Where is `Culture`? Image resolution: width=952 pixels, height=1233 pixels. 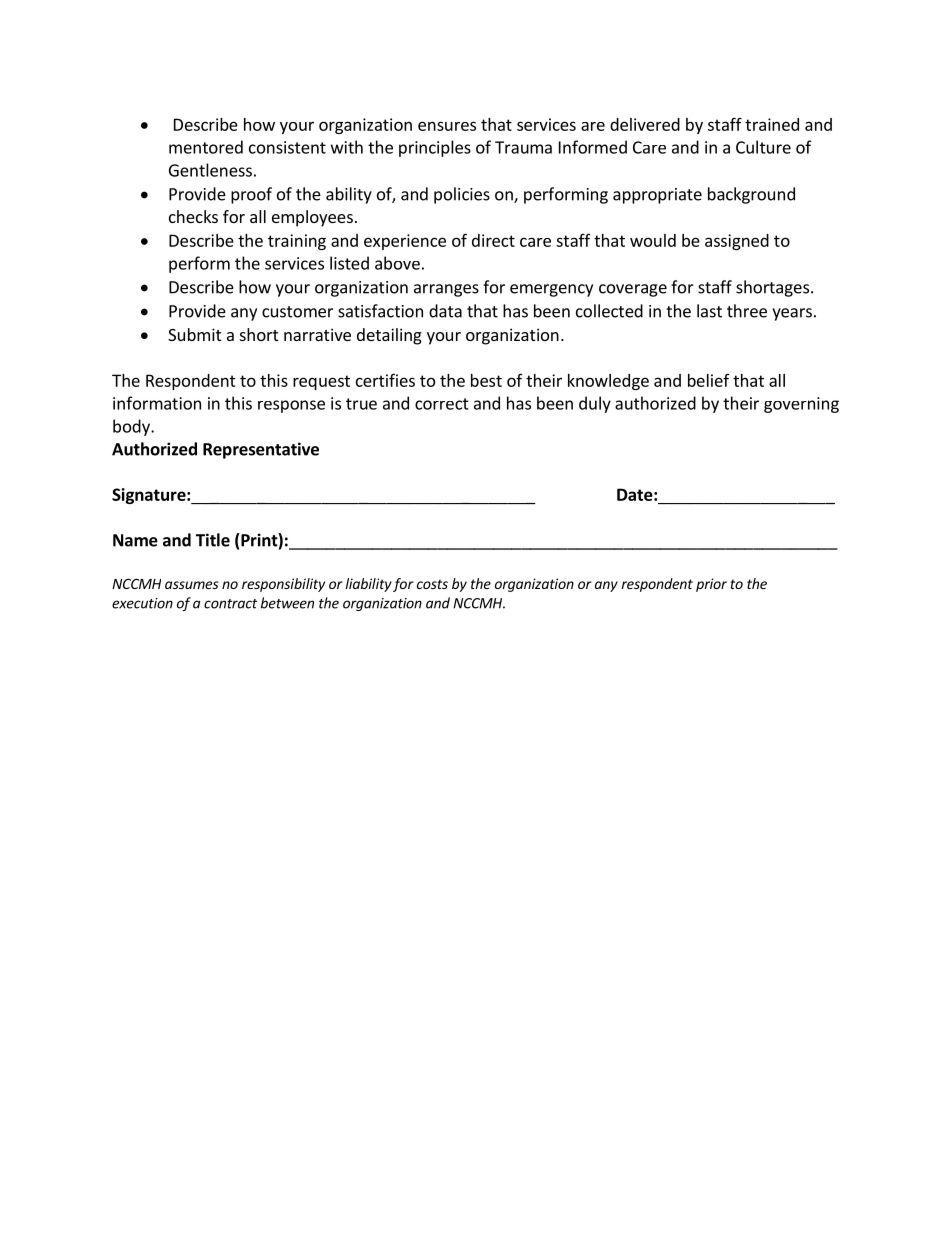 Culture is located at coordinates (763, 147).
